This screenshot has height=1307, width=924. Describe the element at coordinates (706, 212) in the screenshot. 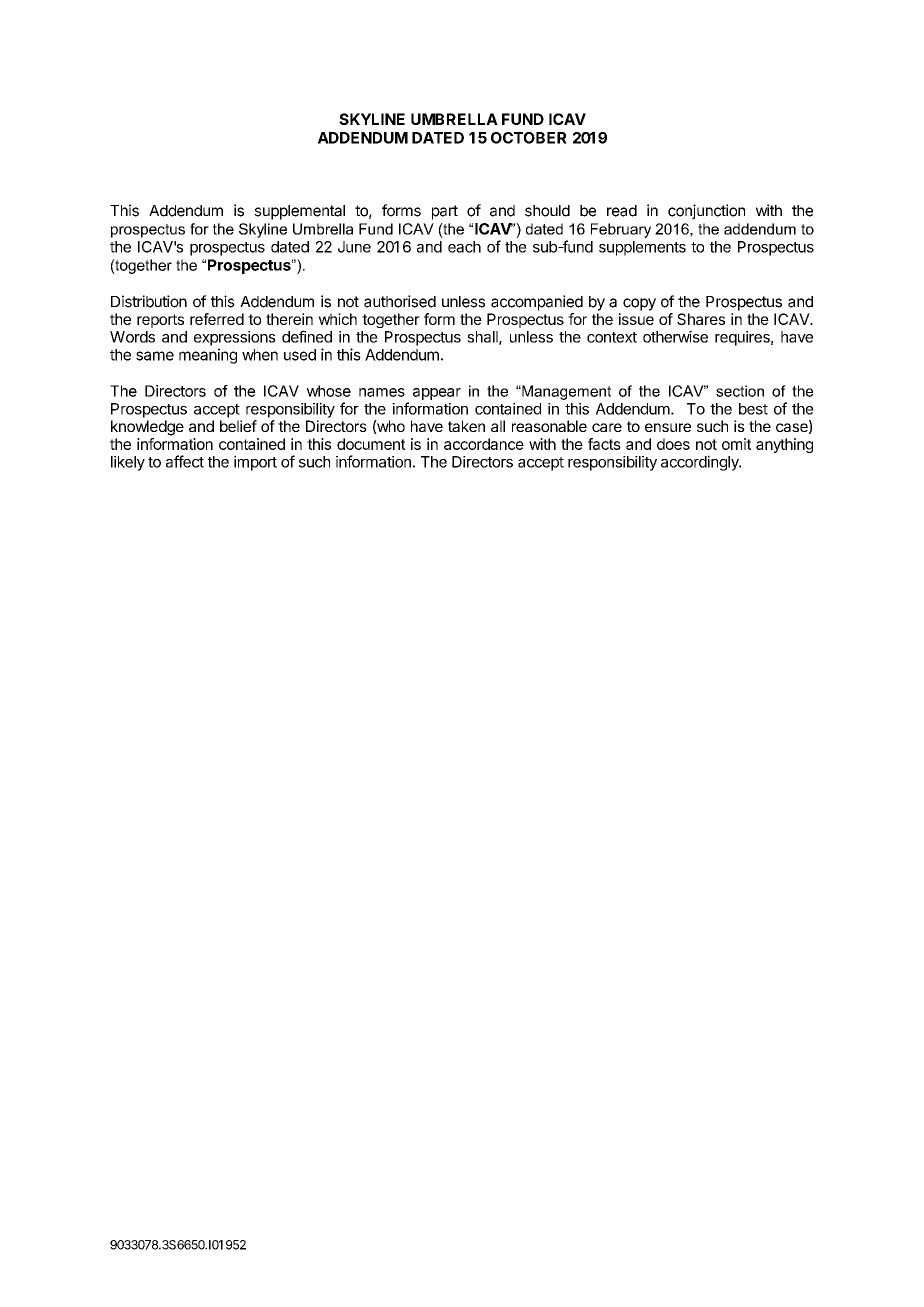

I see `conjunction` at that location.
